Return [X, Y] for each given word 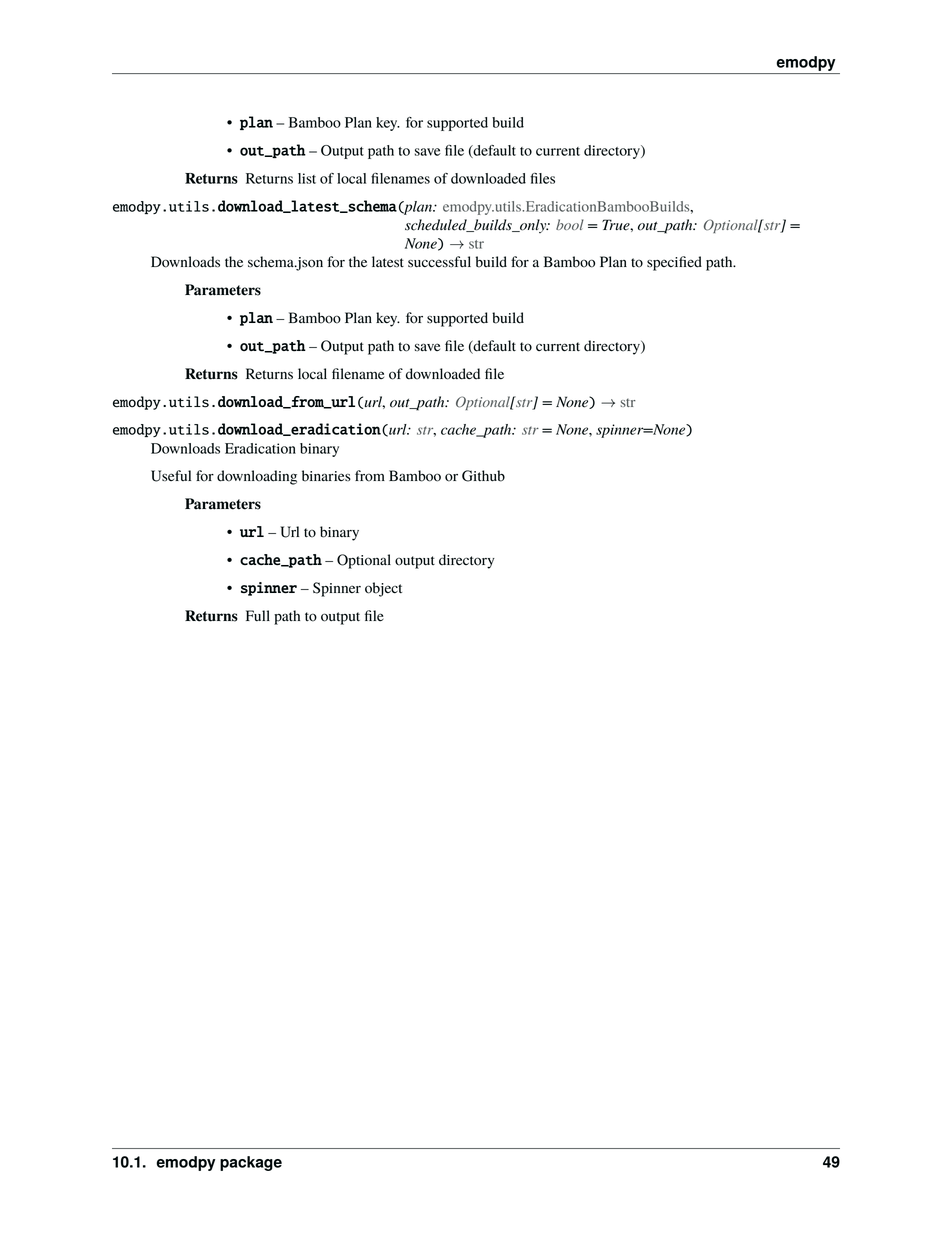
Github [483, 476]
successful [439, 262]
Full [258, 615]
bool [570, 224]
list [307, 178]
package [251, 1163]
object [383, 589]
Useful [171, 476]
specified [674, 263]
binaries [326, 476]
